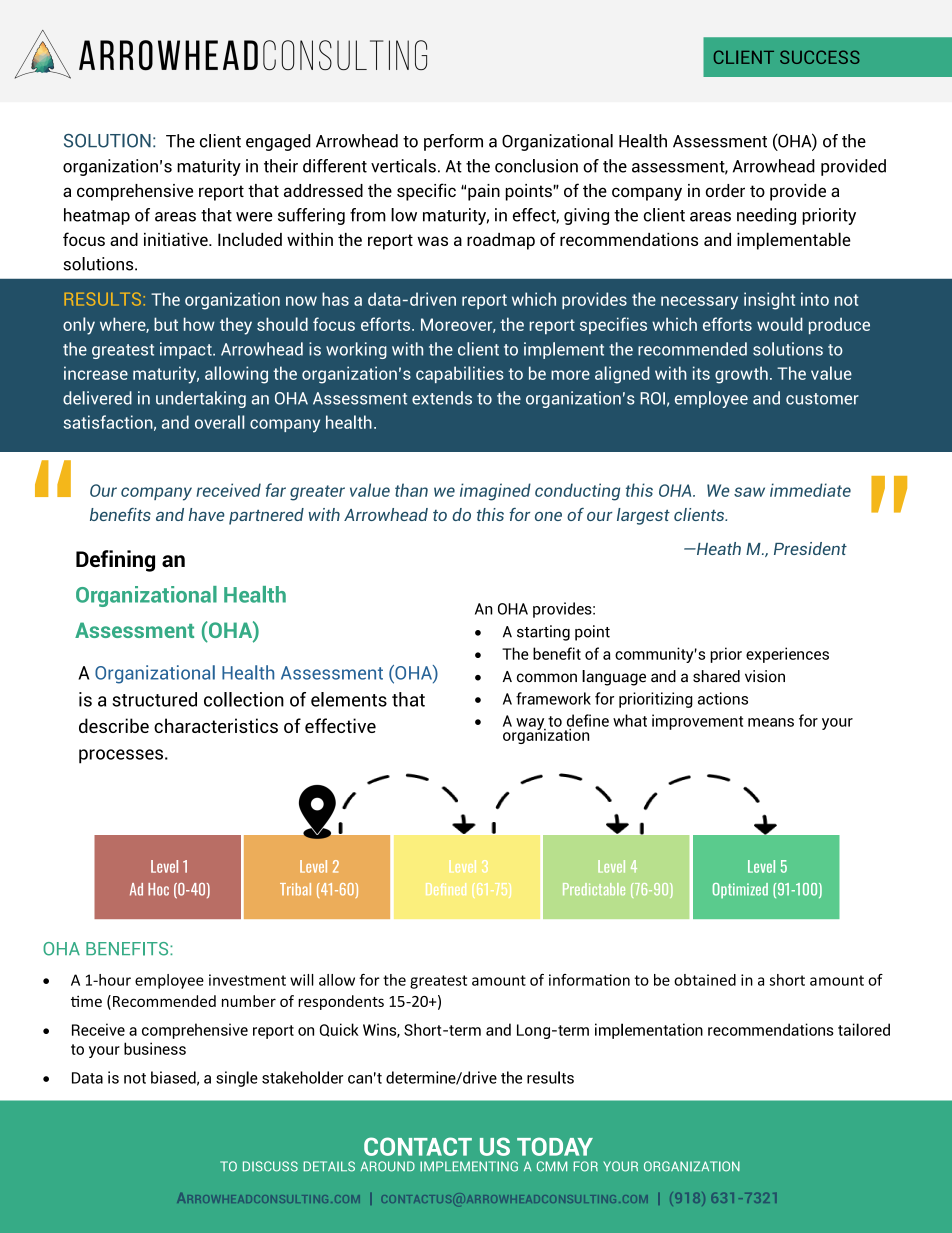  Describe the element at coordinates (237, 1079) in the screenshot. I see `single` at that location.
